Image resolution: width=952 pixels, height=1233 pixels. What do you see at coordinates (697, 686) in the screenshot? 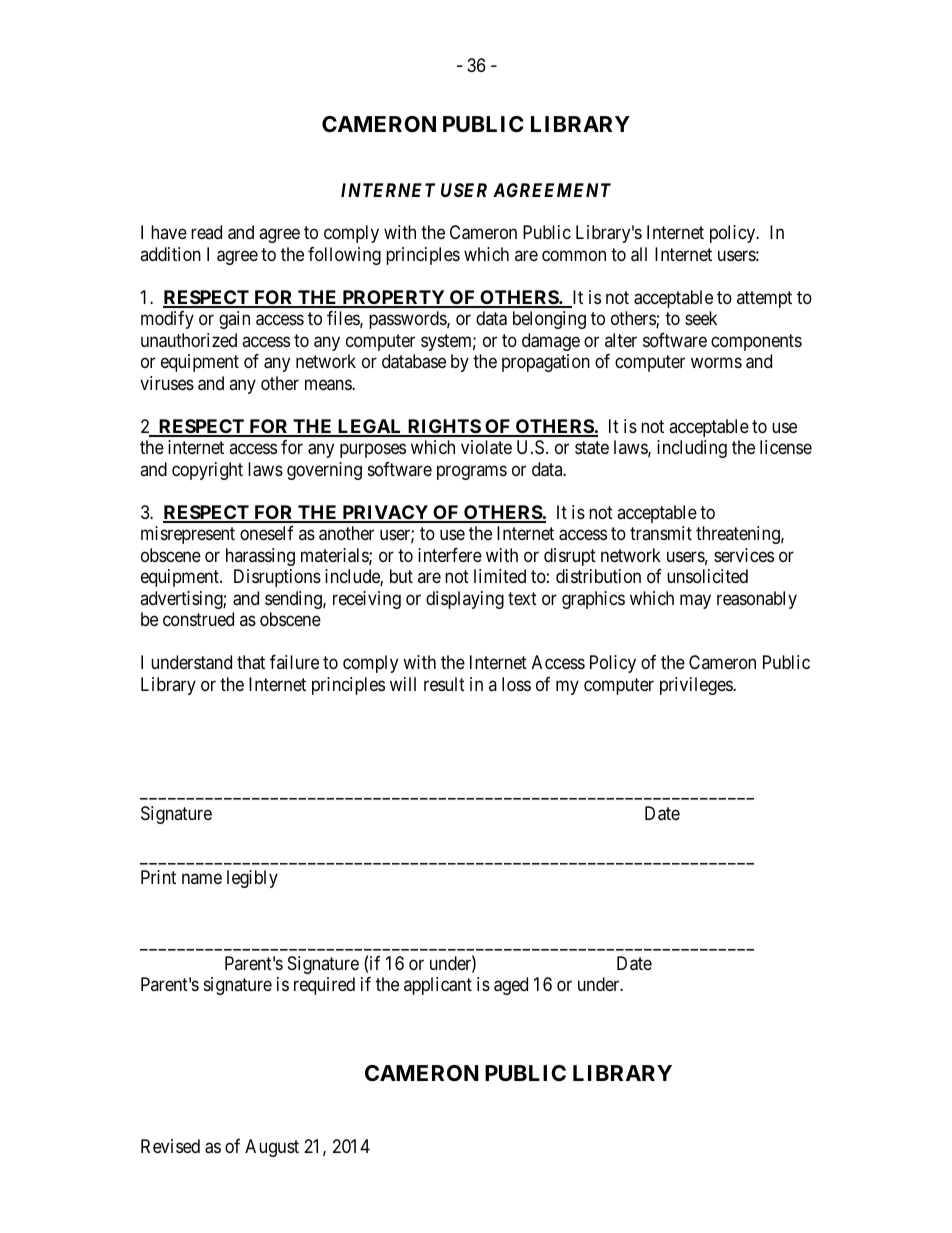
I see `privileges` at bounding box center [697, 686].
